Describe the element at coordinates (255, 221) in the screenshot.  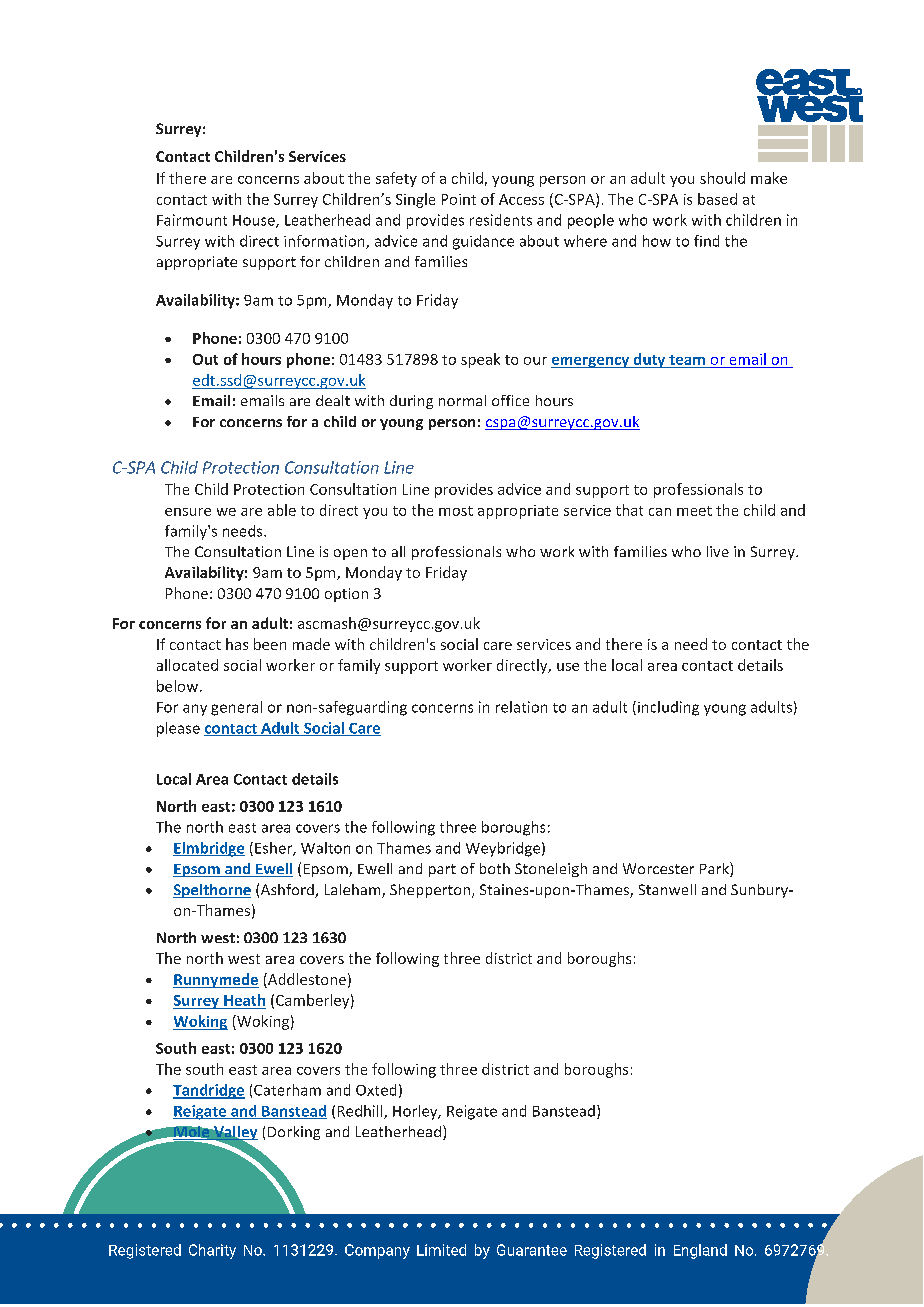
I see `House` at that location.
